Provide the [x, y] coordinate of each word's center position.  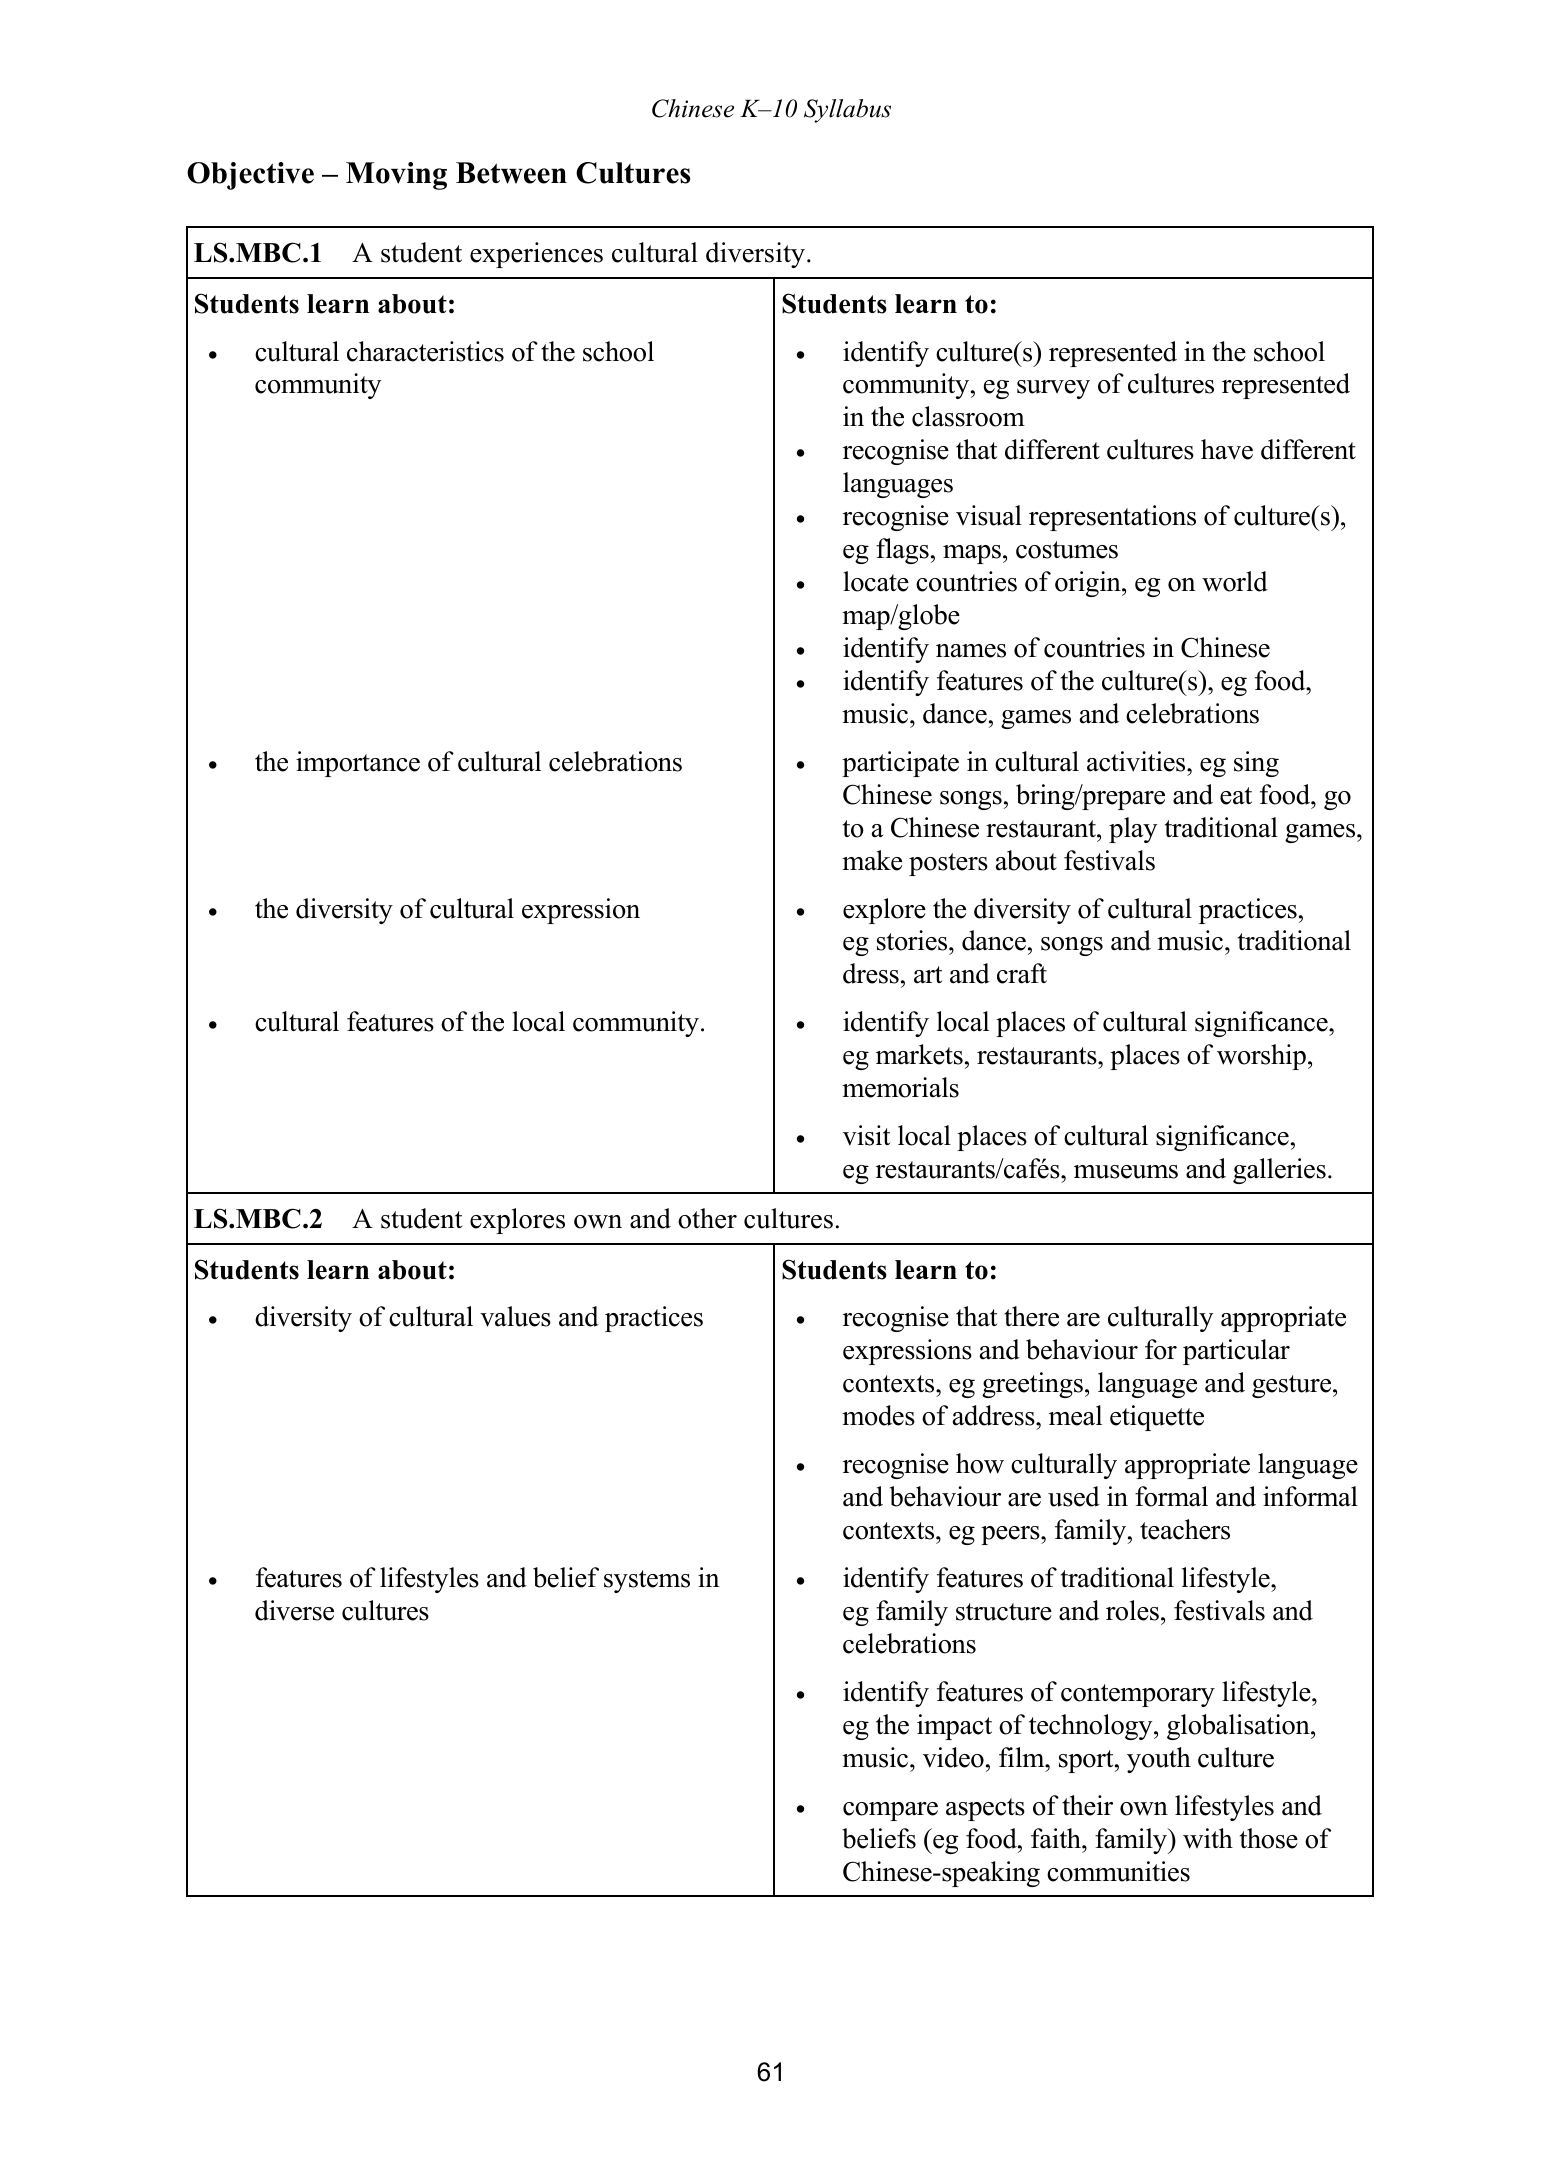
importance [358, 764]
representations [1112, 518]
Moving [396, 176]
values [515, 1316]
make [872, 860]
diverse [294, 1610]
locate [876, 581]
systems [647, 1581]
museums [1126, 1172]
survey [1053, 389]
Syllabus [847, 111]
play [1133, 830]
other [707, 1218]
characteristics [425, 351]
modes [878, 1415]
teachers [1185, 1529]
